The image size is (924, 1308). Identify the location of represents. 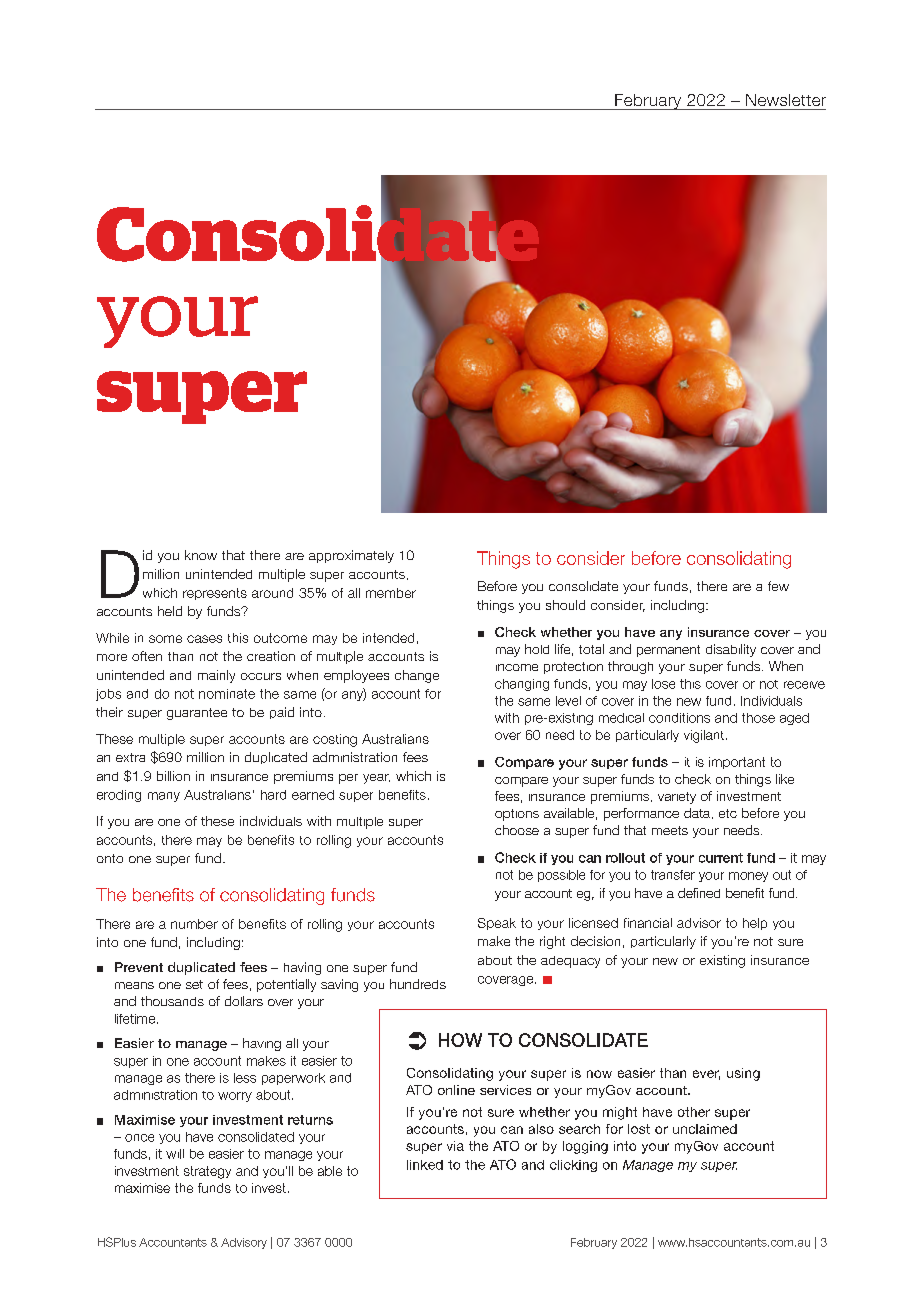
(215, 594).
